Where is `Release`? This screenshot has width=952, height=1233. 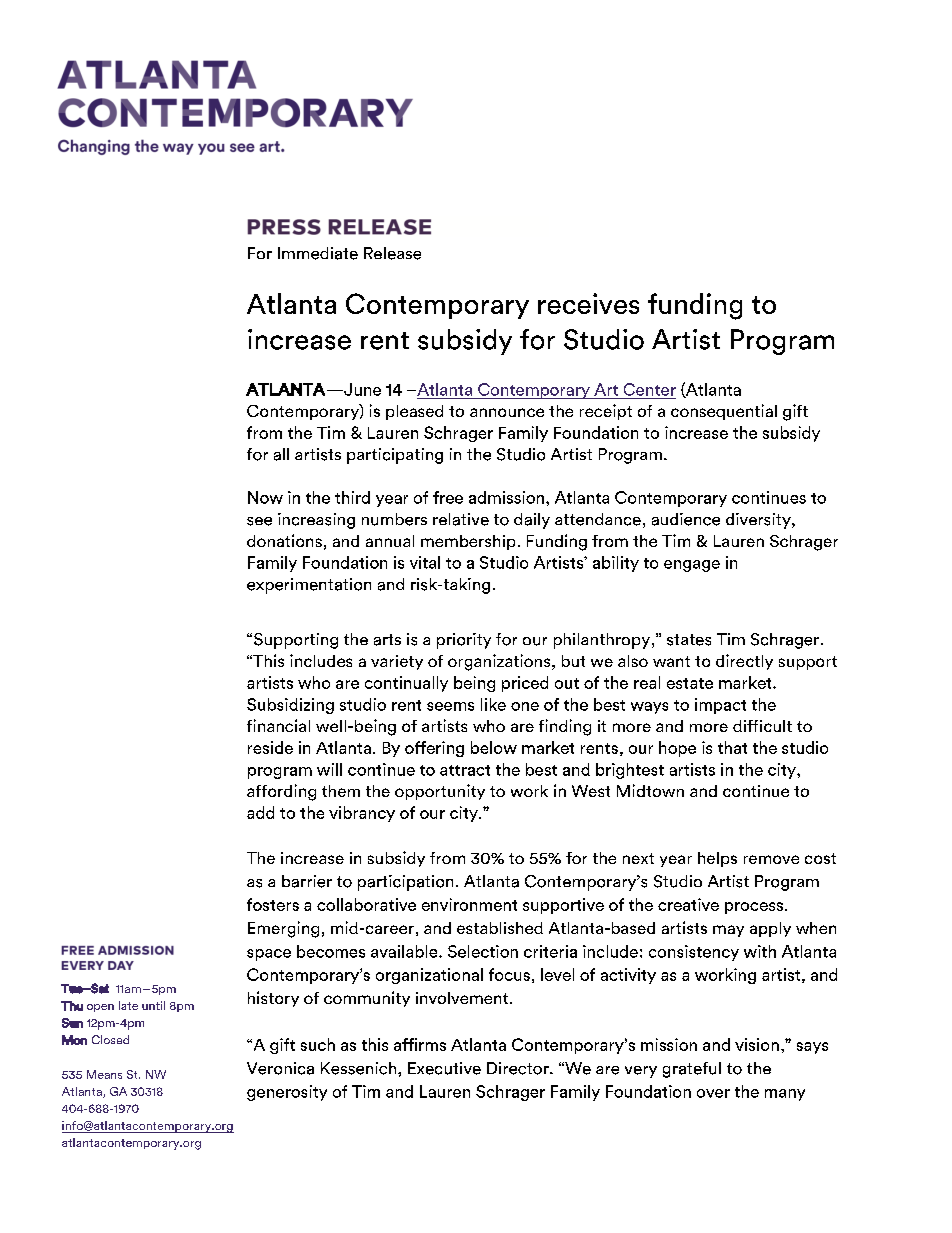 Release is located at coordinates (392, 253).
